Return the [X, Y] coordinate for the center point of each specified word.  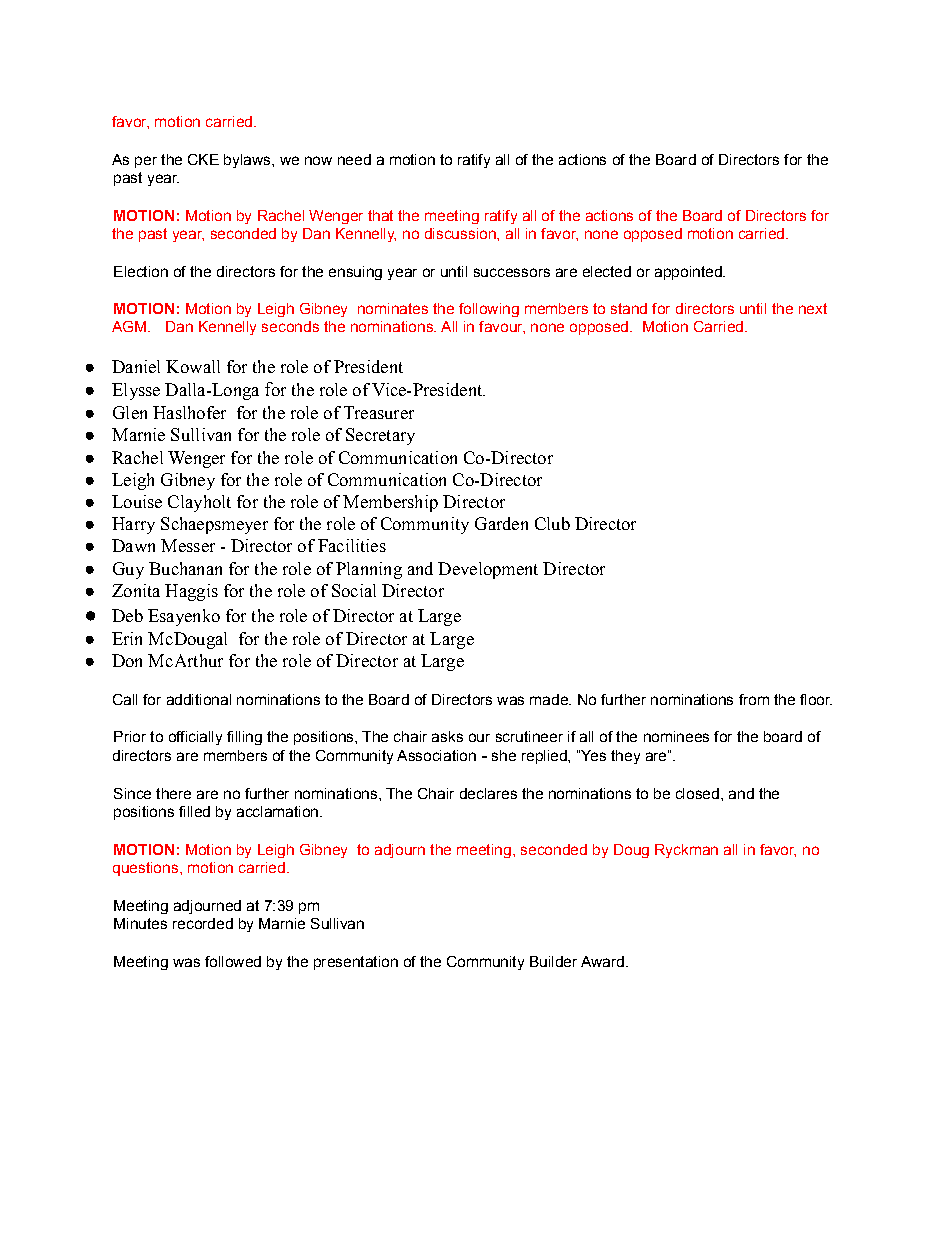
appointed [689, 273]
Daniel [136, 366]
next [813, 308]
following [489, 310]
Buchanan [185, 568]
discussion [461, 233]
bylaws [248, 161]
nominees [676, 736]
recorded [203, 923]
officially [195, 738]
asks [447, 736]
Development [488, 570]
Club [552, 523]
